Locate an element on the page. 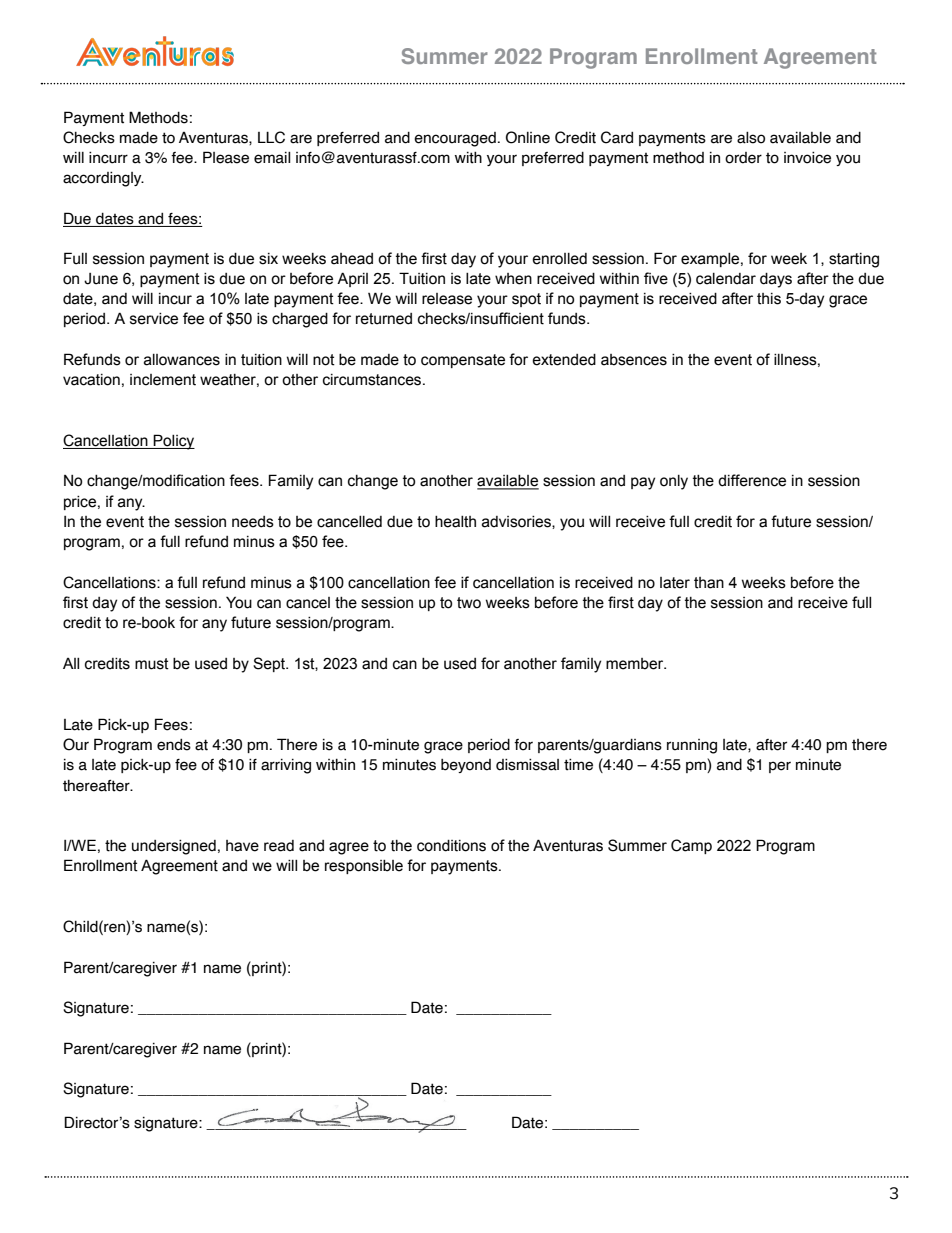 This image has width=952, height=1233. undersigned is located at coordinates (174, 847).
